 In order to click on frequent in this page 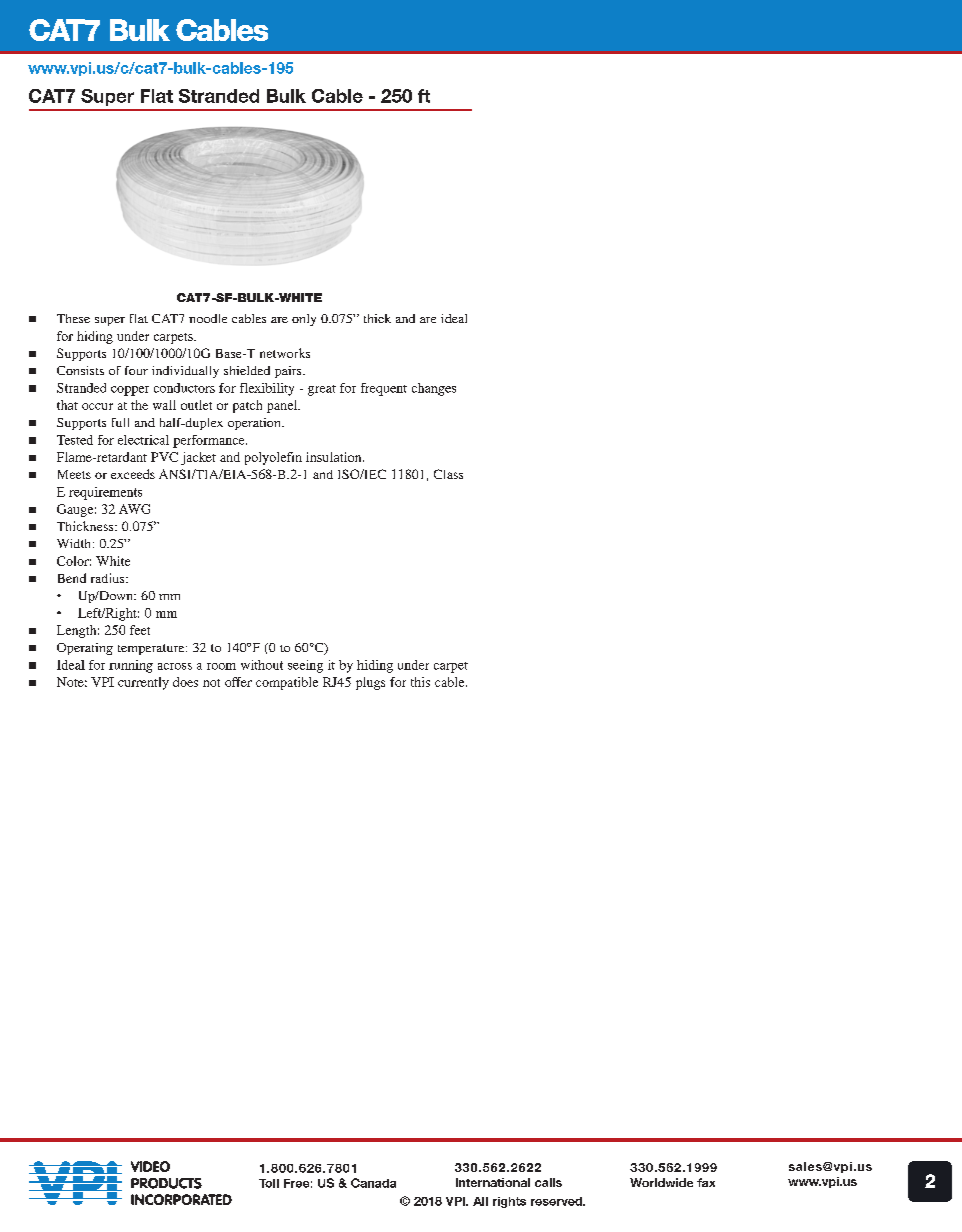, I will do `click(384, 389)`.
